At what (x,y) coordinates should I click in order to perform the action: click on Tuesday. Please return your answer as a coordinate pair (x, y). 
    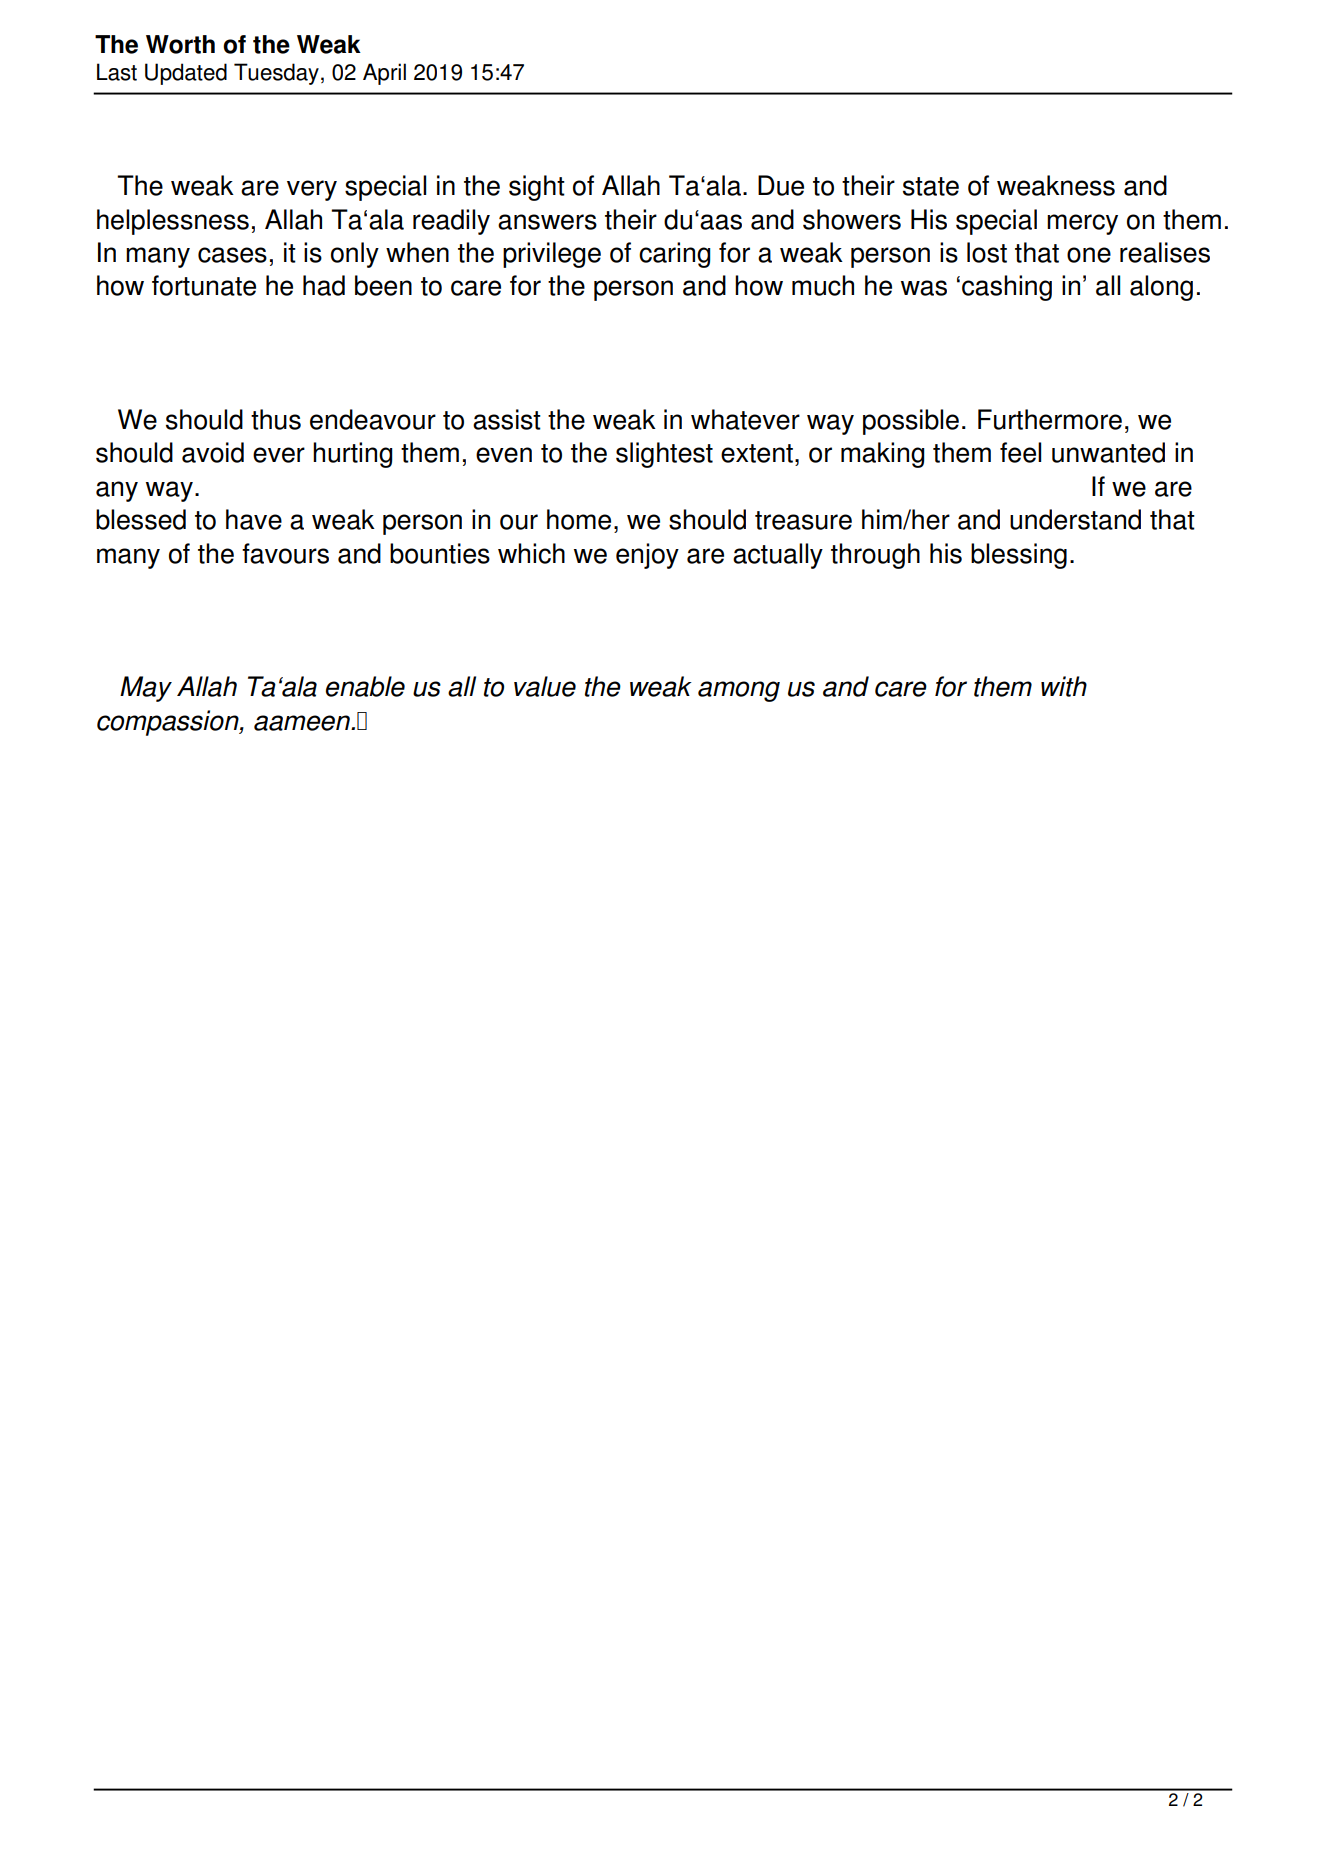
    Looking at the image, I should click on (276, 74).
